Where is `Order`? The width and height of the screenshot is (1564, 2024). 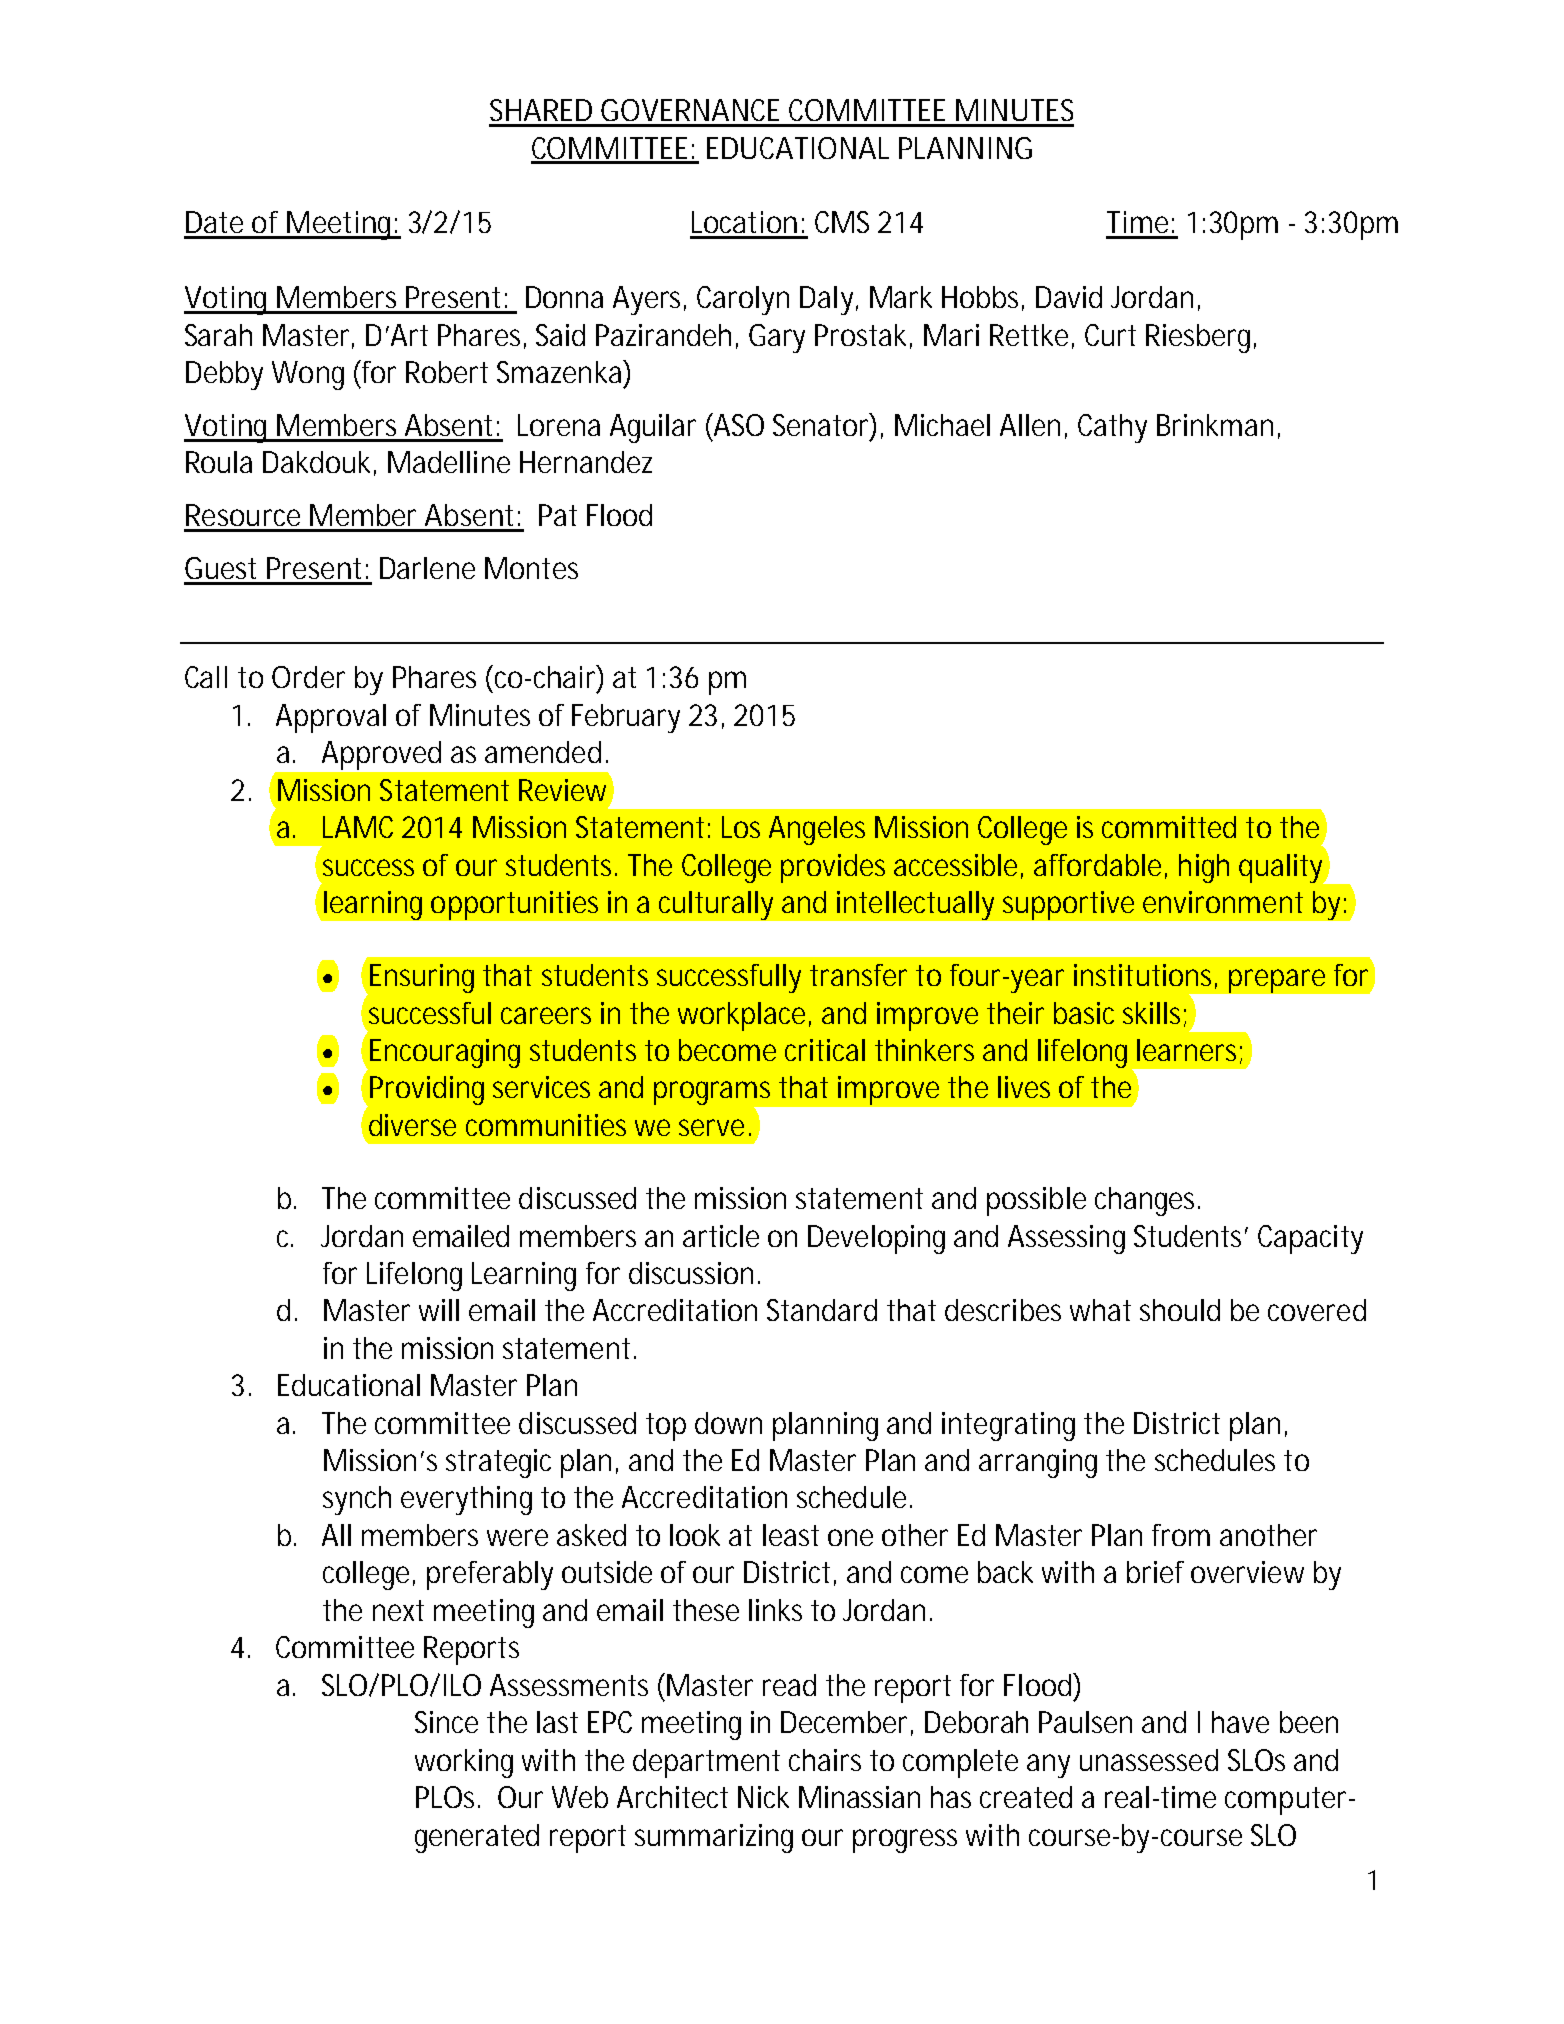
Order is located at coordinates (308, 677).
